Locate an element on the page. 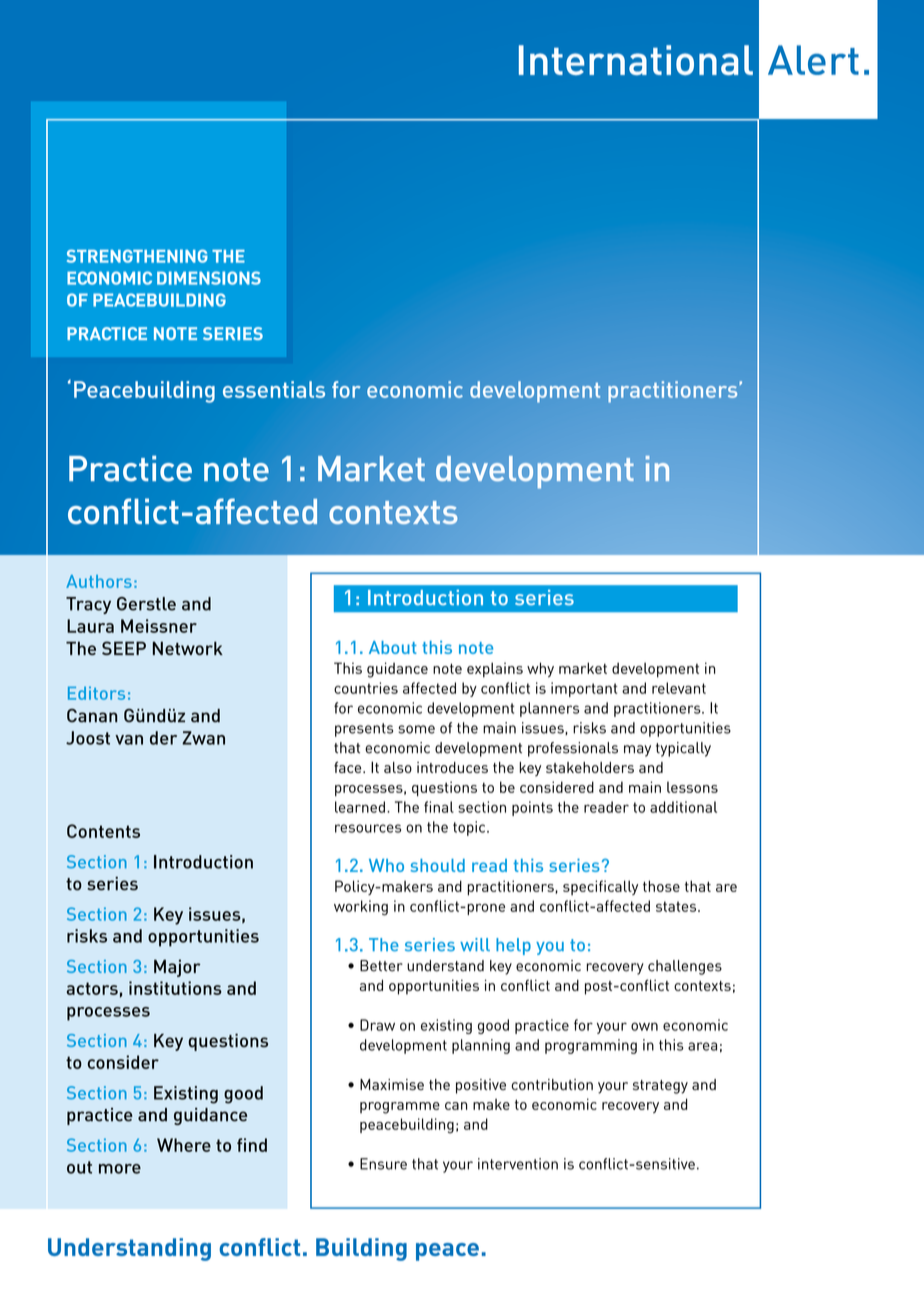 This document has height=1308, width=924. Ensure is located at coordinates (383, 1164).
